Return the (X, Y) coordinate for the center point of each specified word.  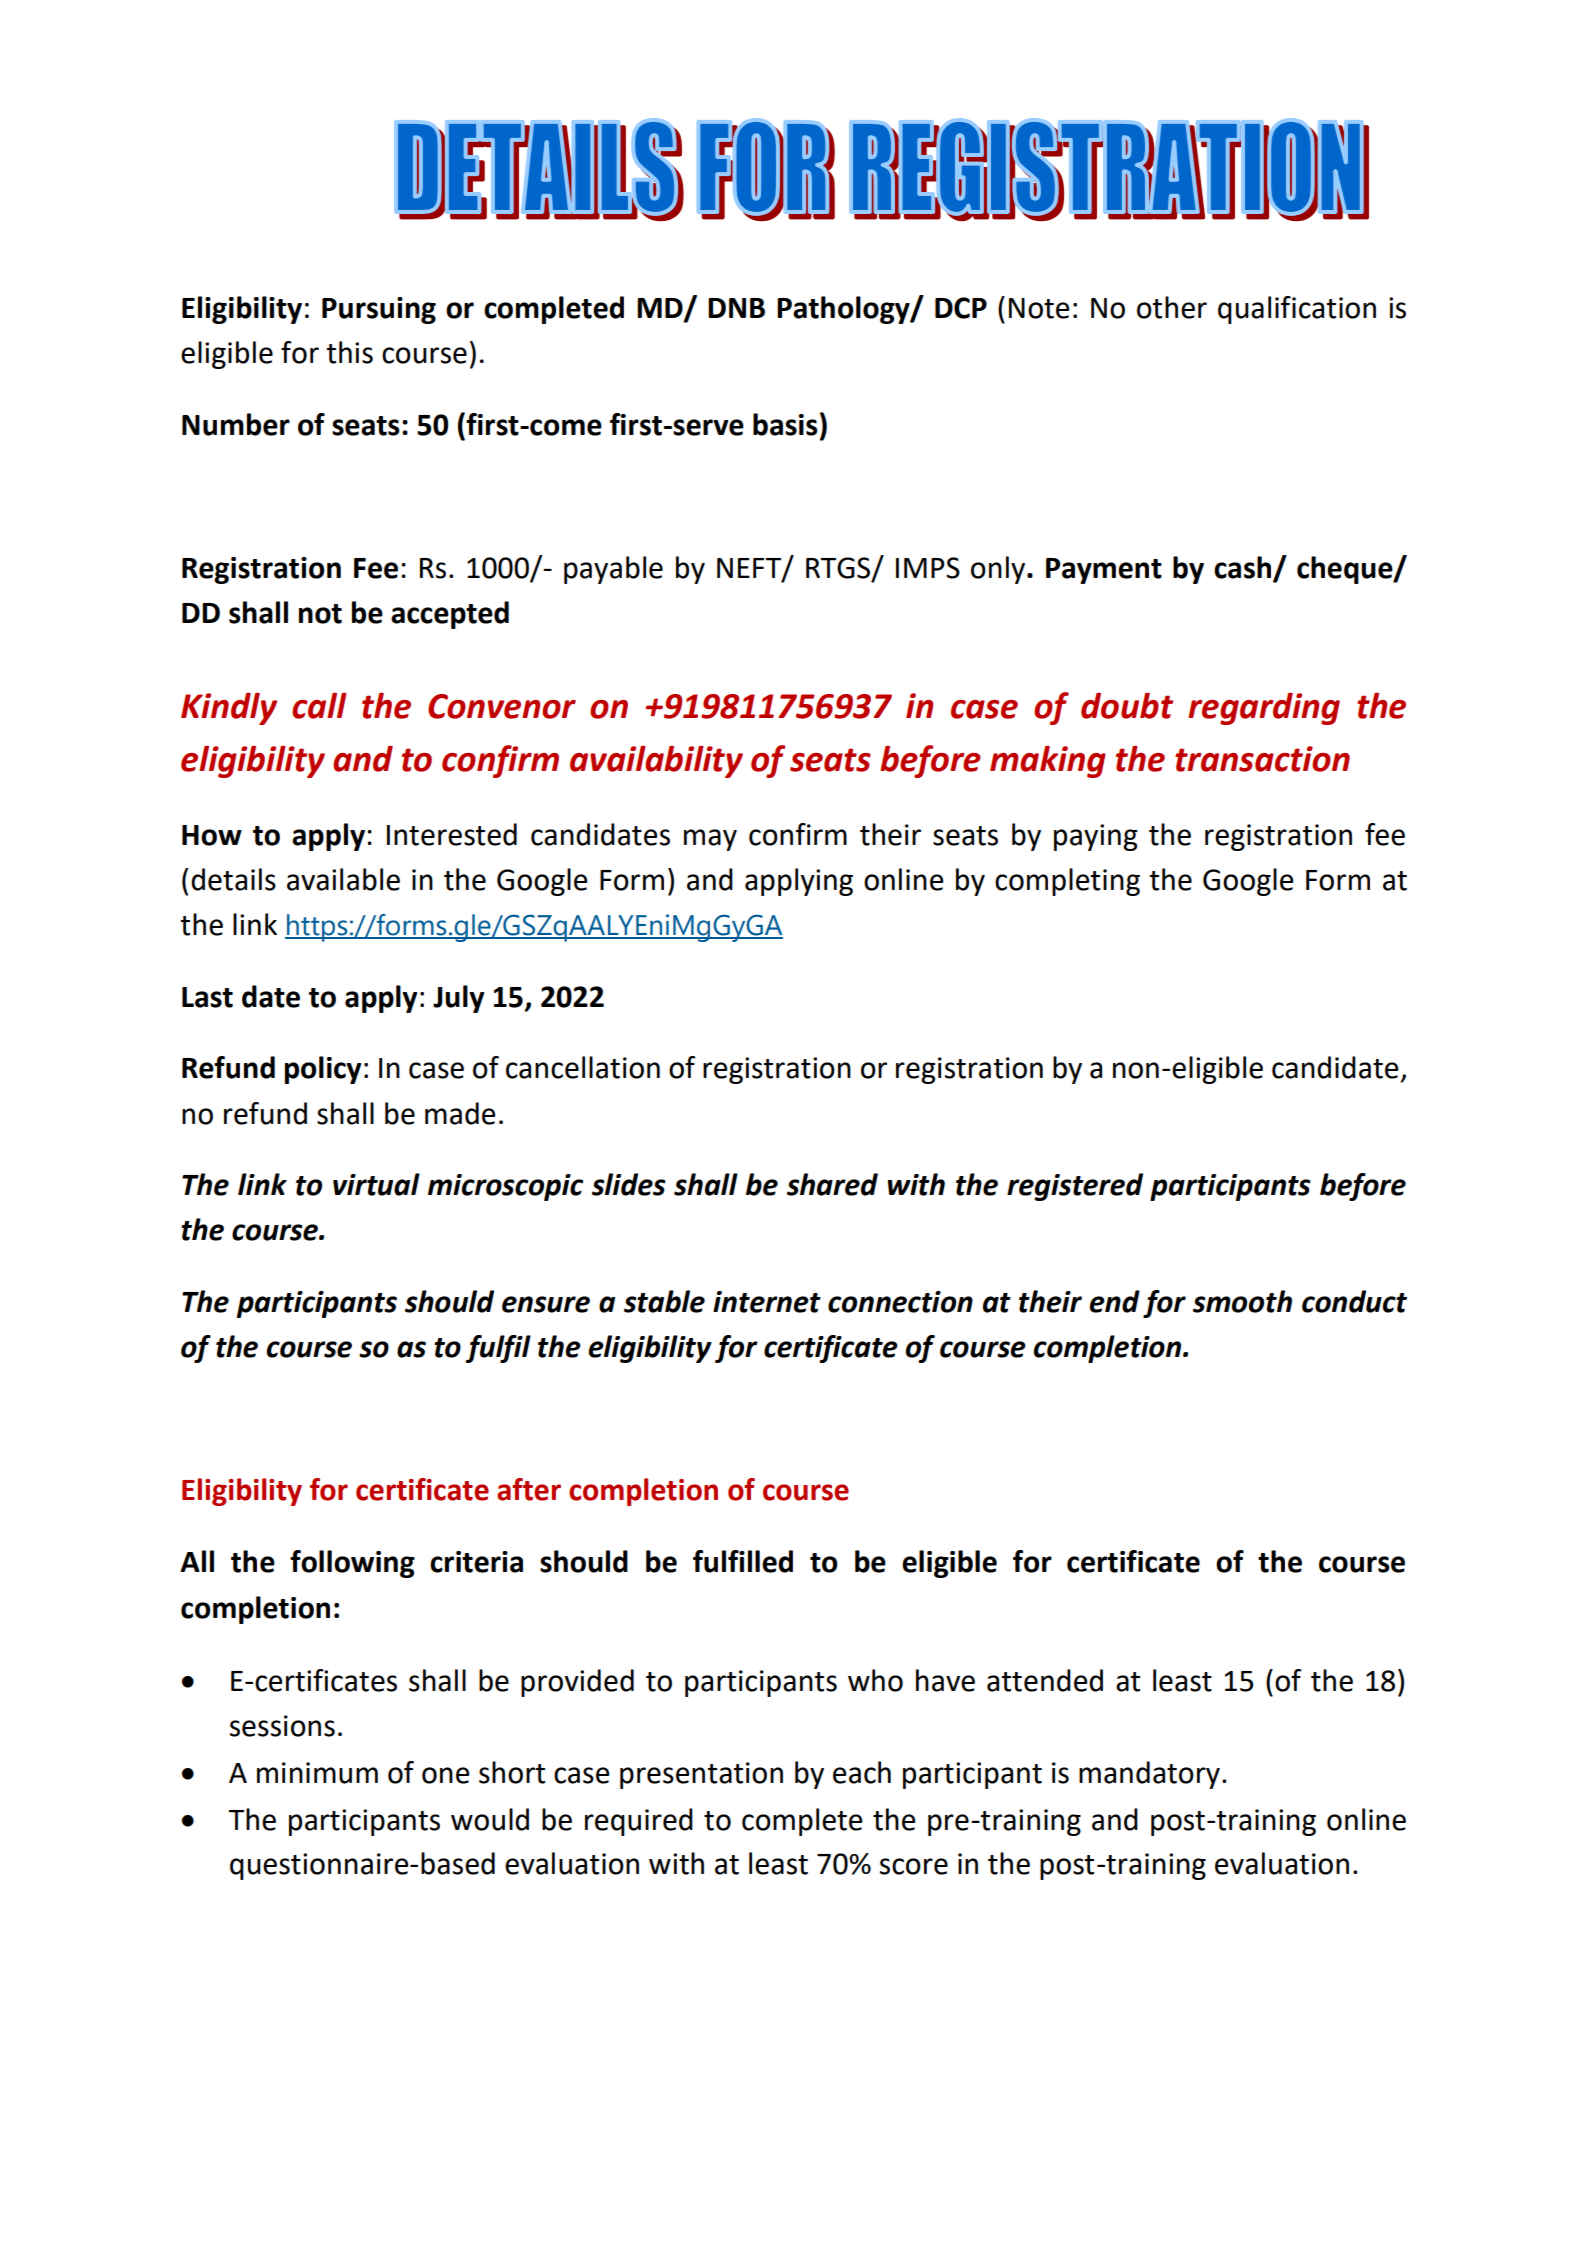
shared (832, 1184)
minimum (317, 1773)
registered (1075, 1187)
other (1172, 307)
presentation (701, 1775)
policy (323, 1070)
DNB (736, 308)
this (349, 352)
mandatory (1149, 1775)
